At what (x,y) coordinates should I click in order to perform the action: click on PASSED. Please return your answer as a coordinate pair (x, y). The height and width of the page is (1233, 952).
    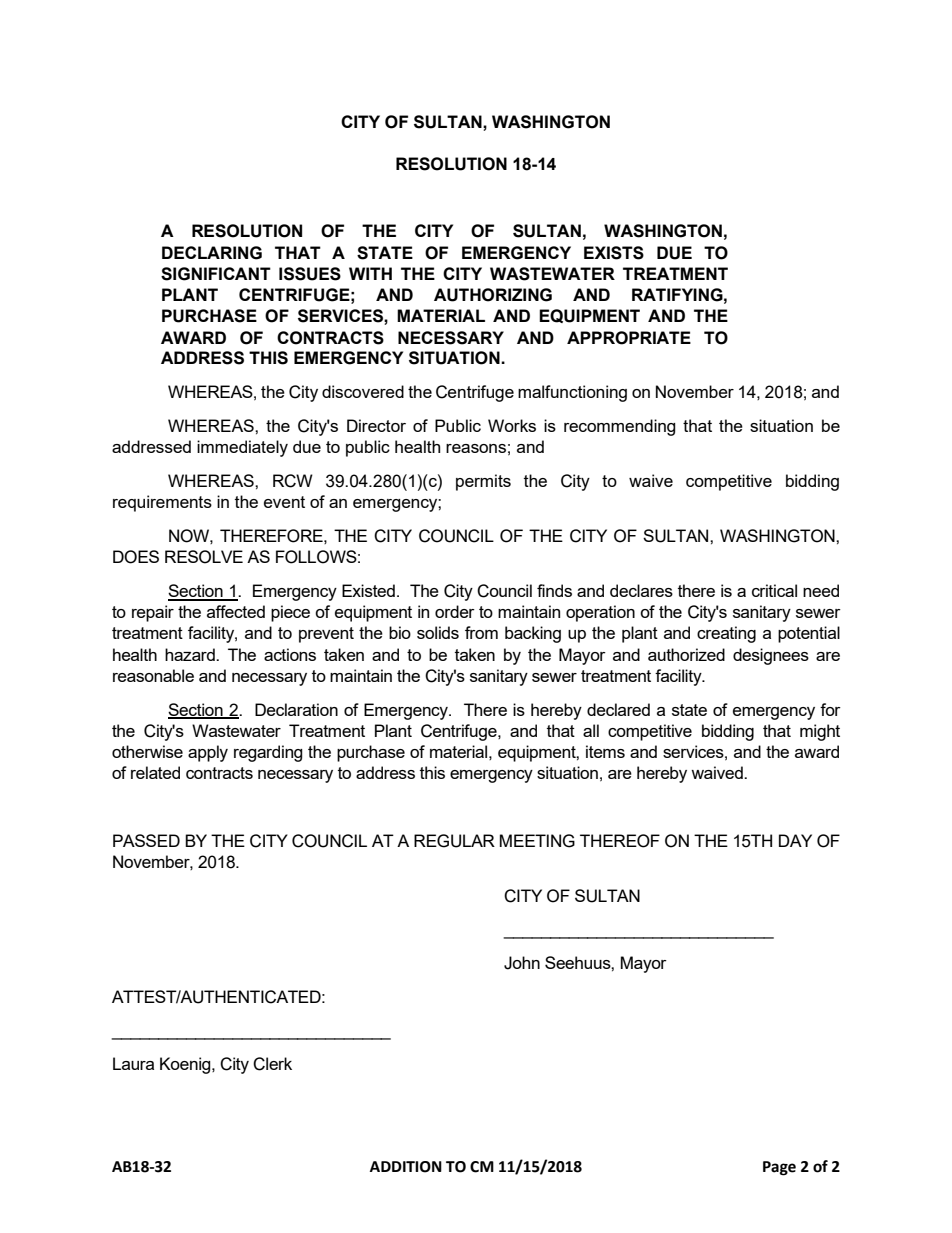
    Looking at the image, I should click on (146, 840).
